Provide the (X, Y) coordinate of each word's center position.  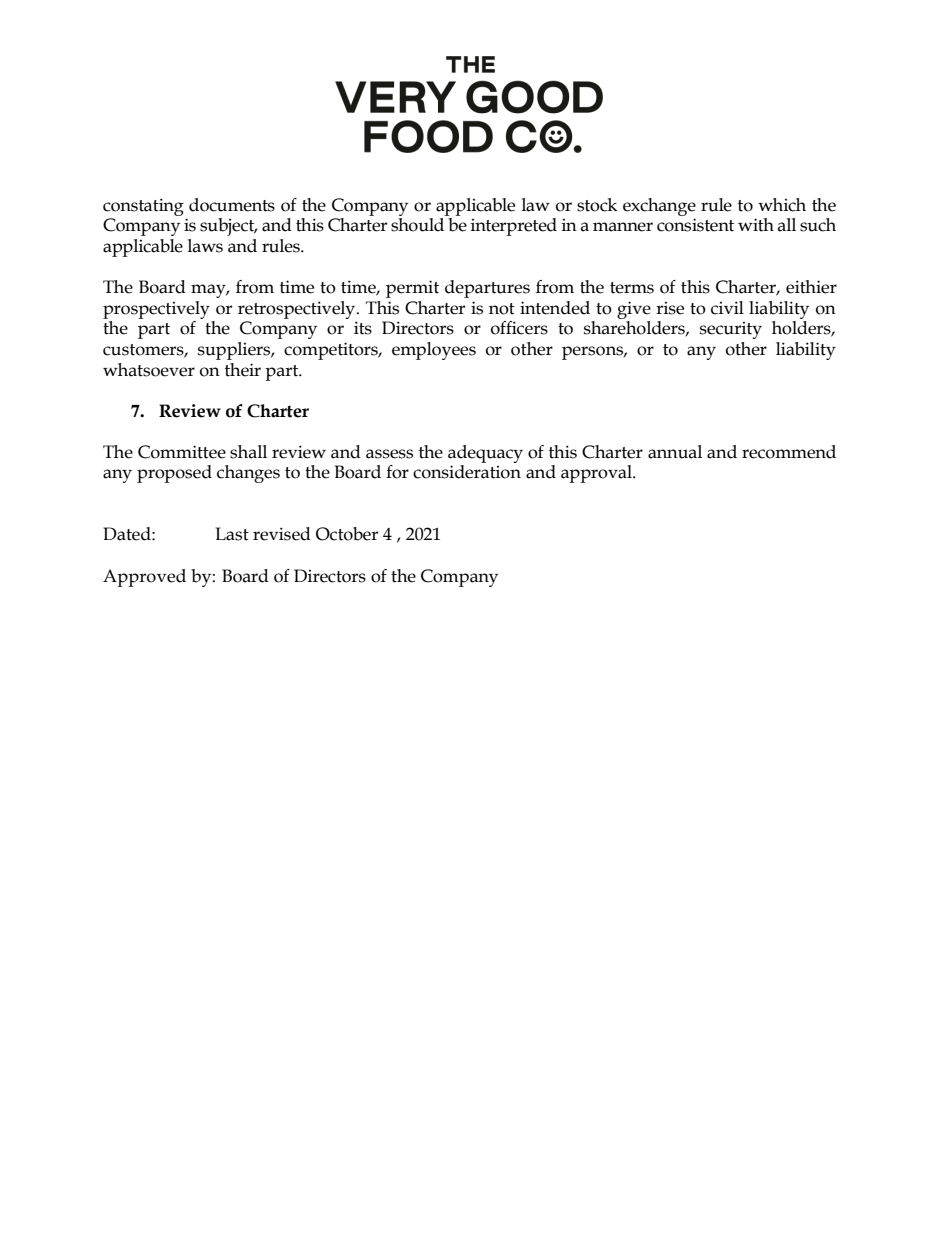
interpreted (514, 227)
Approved (144, 578)
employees (434, 351)
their (243, 370)
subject (228, 227)
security (731, 330)
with (756, 225)
